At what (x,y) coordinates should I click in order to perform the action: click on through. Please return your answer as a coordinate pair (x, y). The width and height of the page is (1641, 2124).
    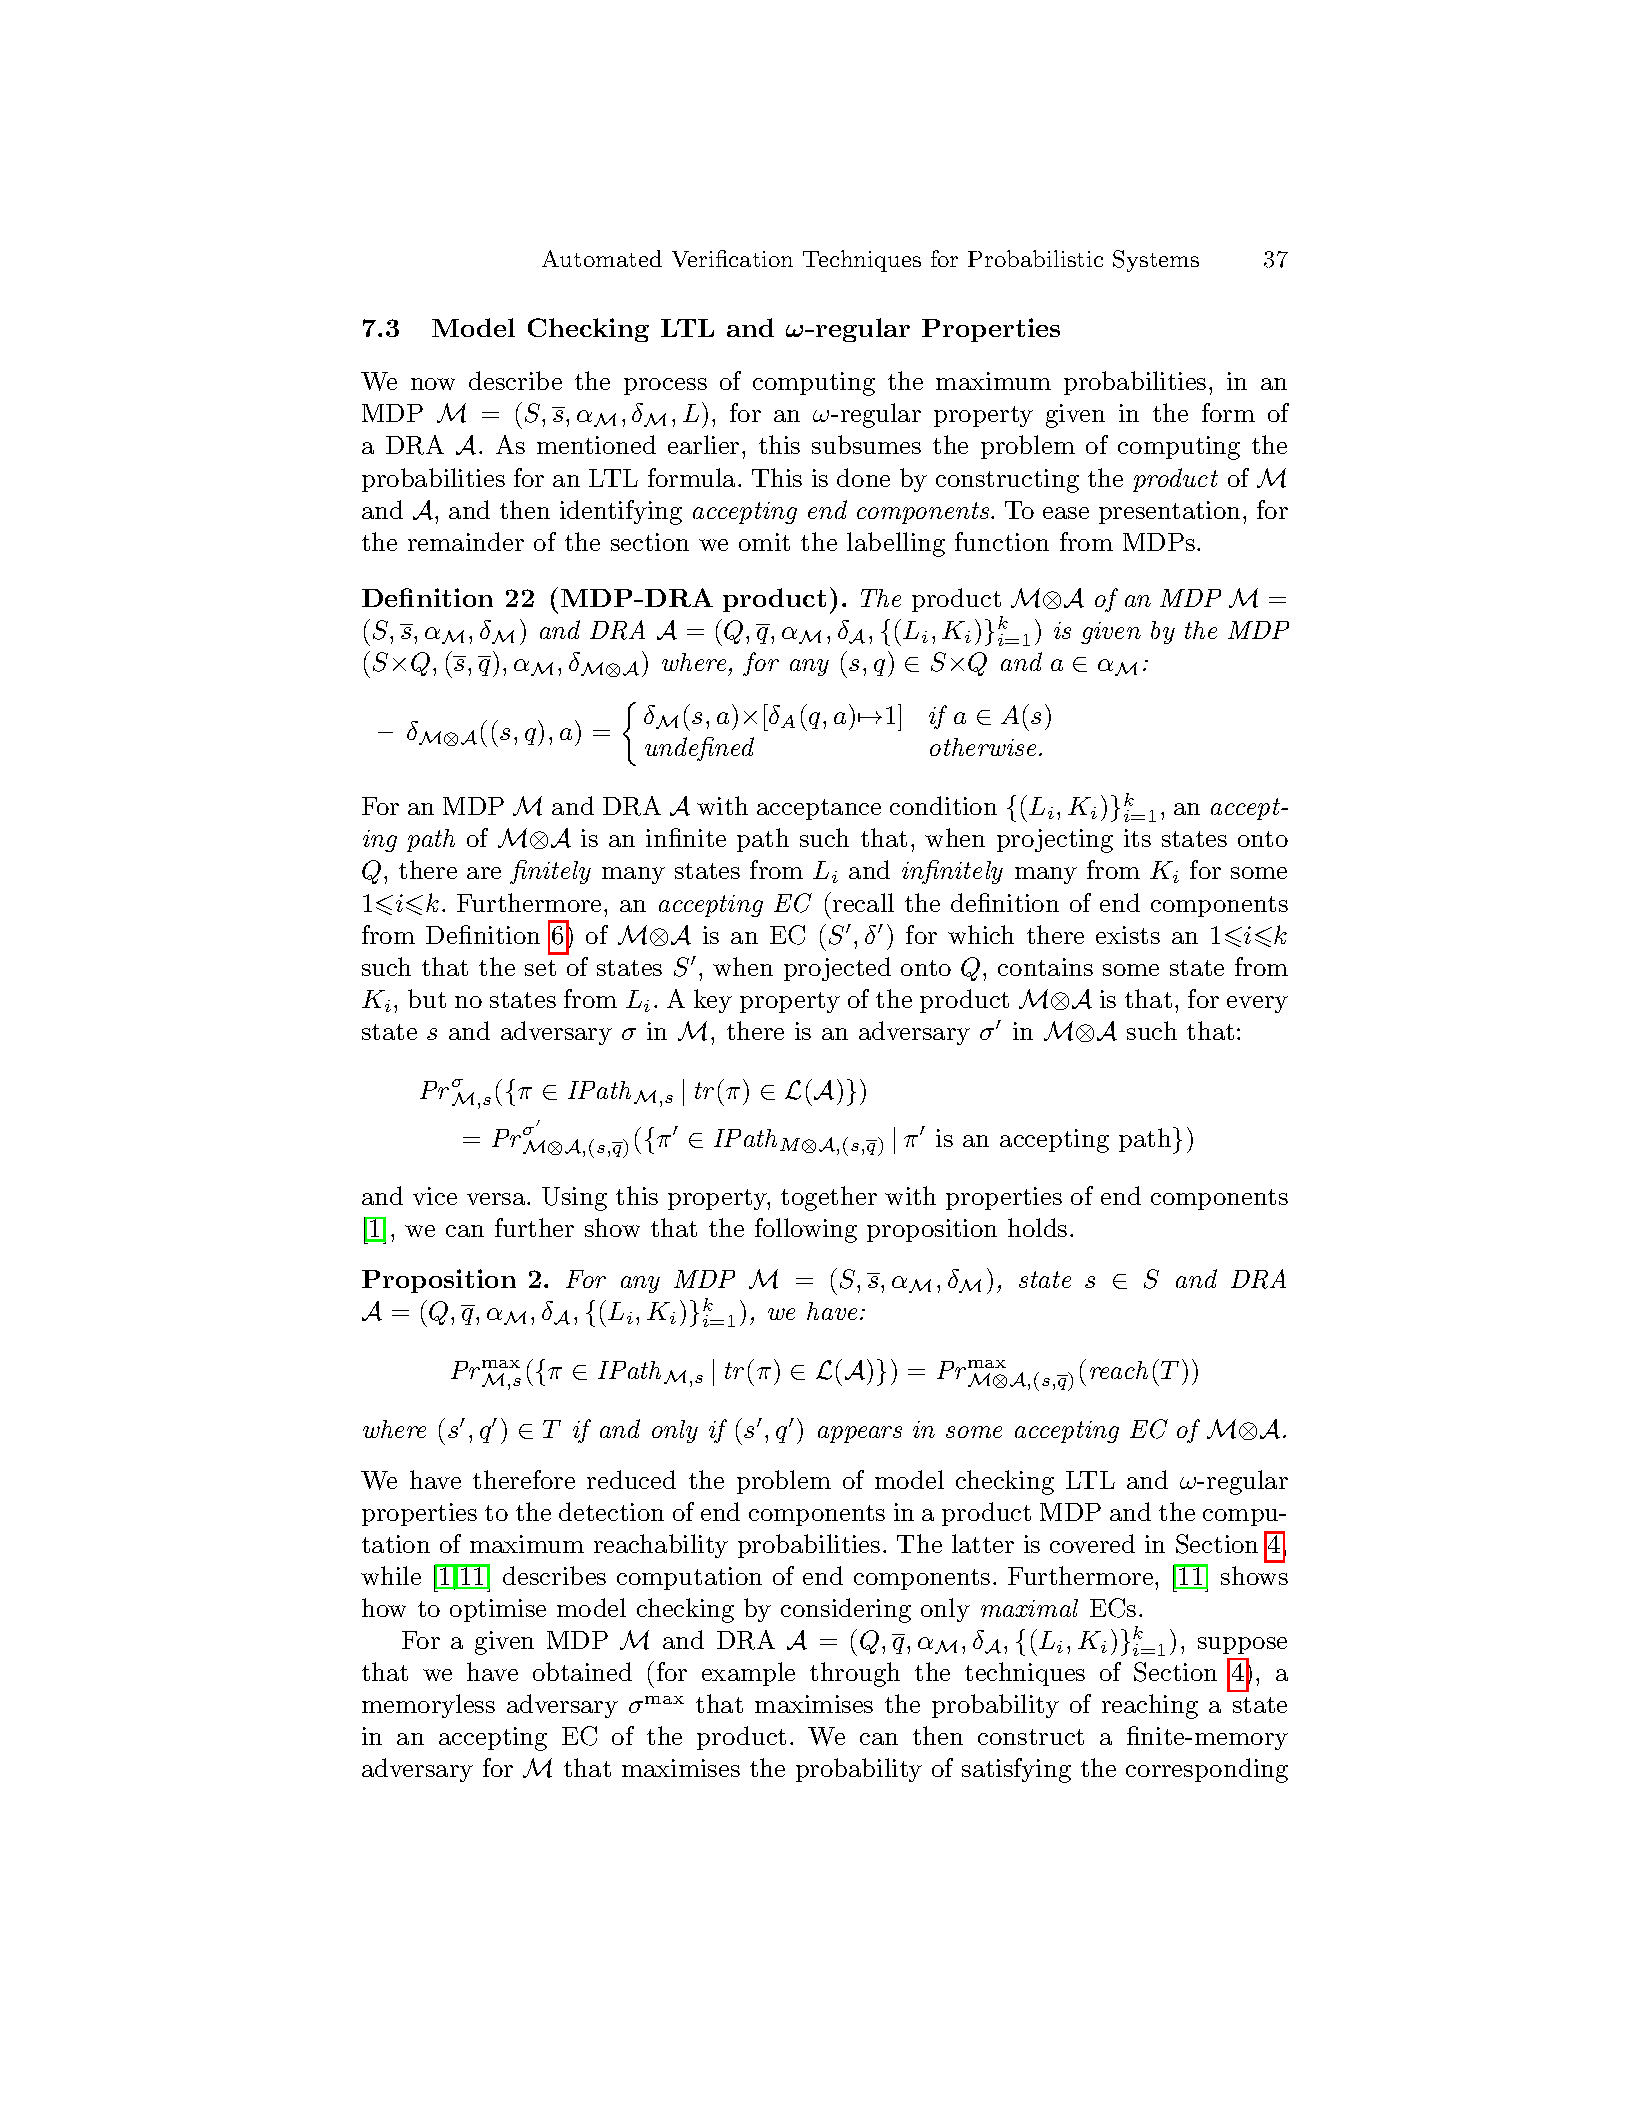
    Looking at the image, I should click on (855, 1674).
